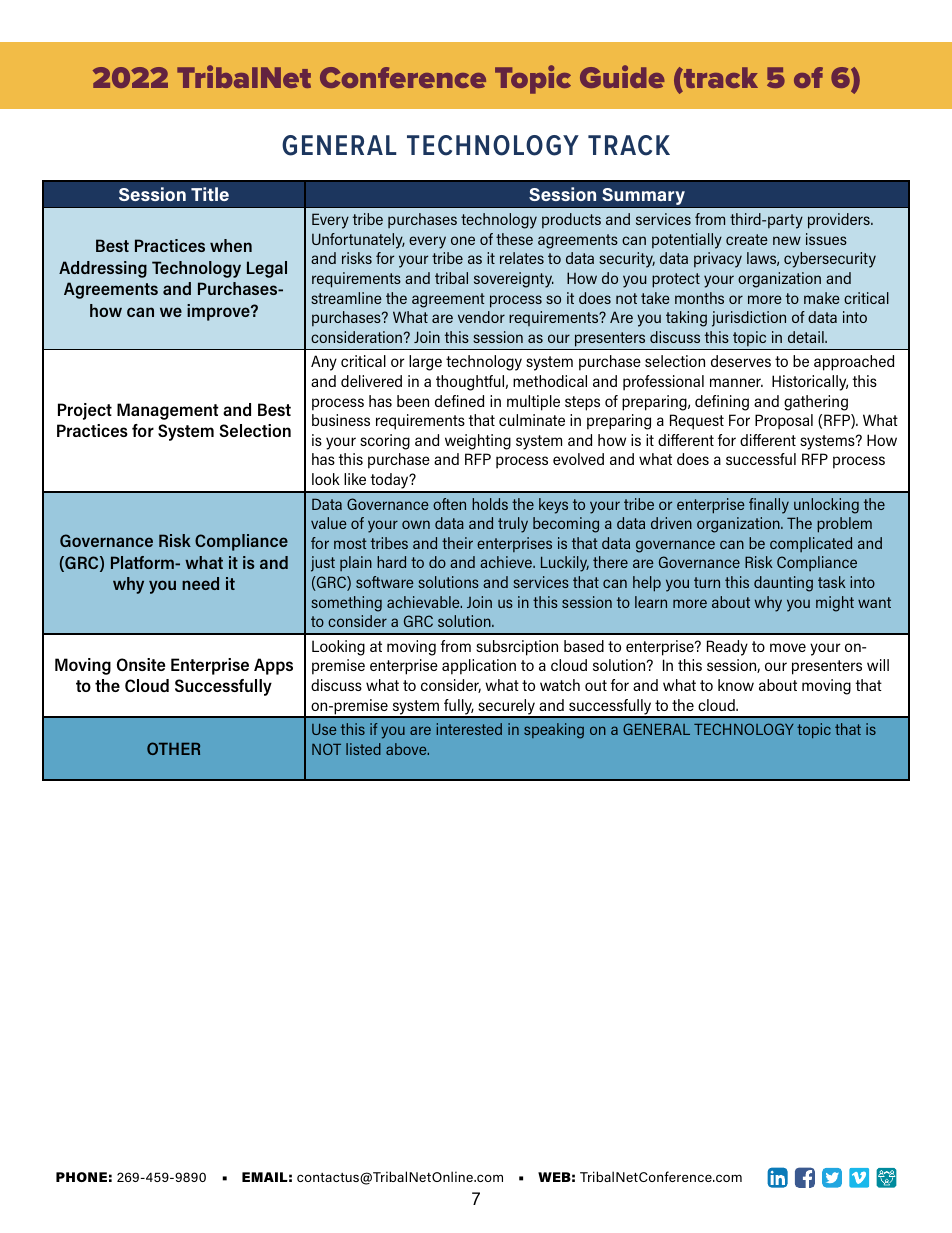 The image size is (952, 1233). What do you see at coordinates (769, 506) in the screenshot?
I see `finally` at bounding box center [769, 506].
